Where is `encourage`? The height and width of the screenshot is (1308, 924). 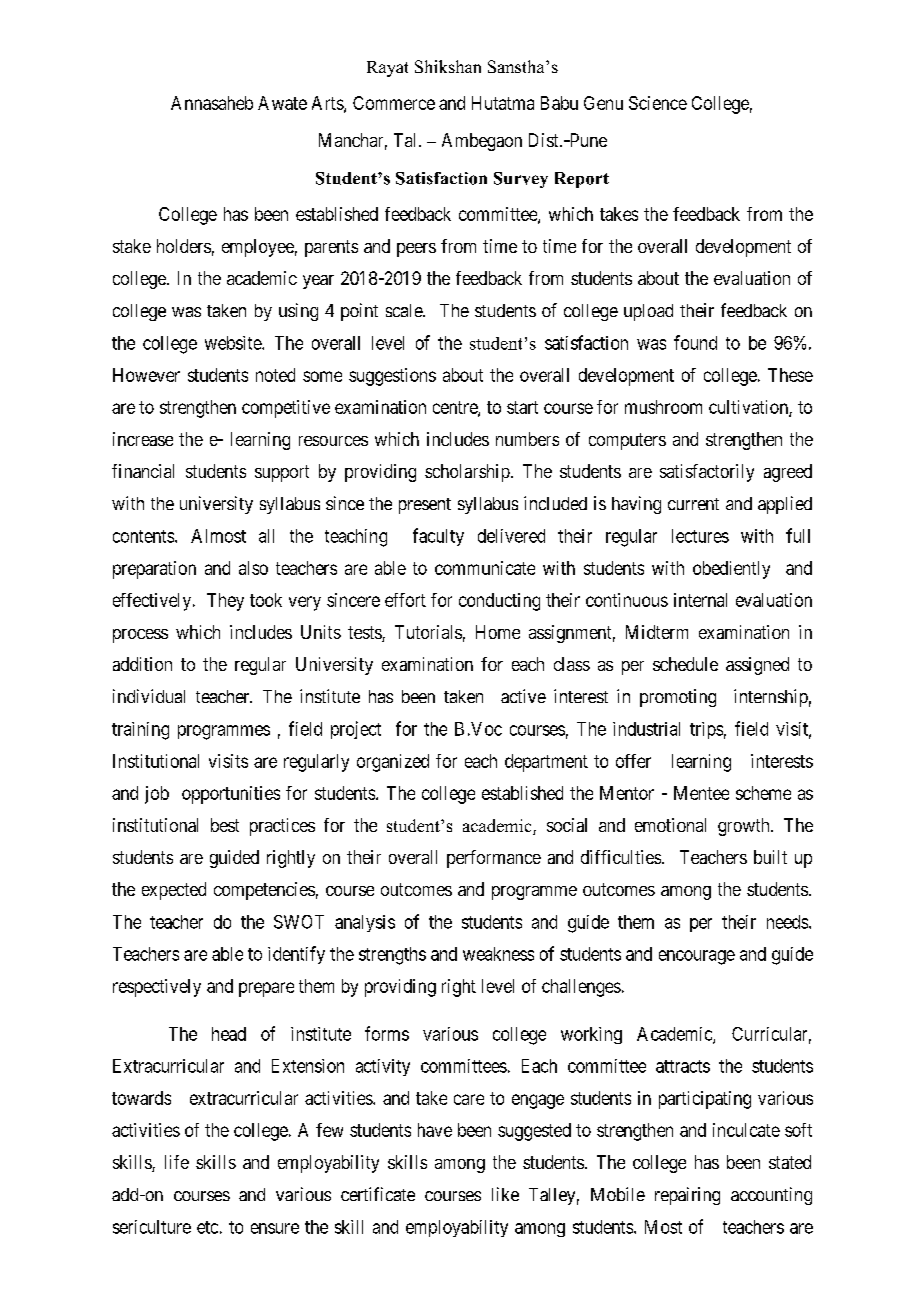 encourage is located at coordinates (697, 957).
